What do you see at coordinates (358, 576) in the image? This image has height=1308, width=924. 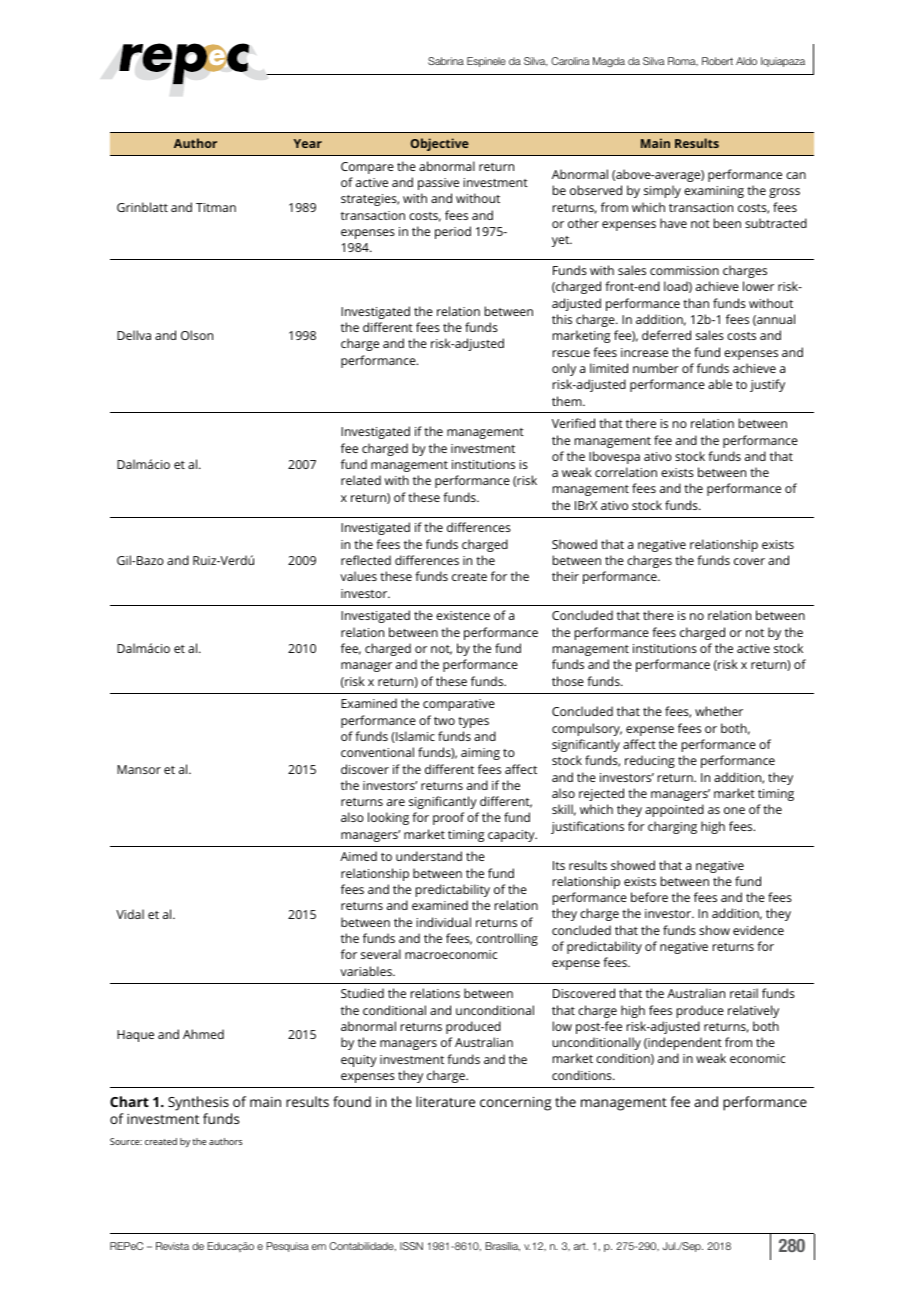 I see `values` at bounding box center [358, 576].
